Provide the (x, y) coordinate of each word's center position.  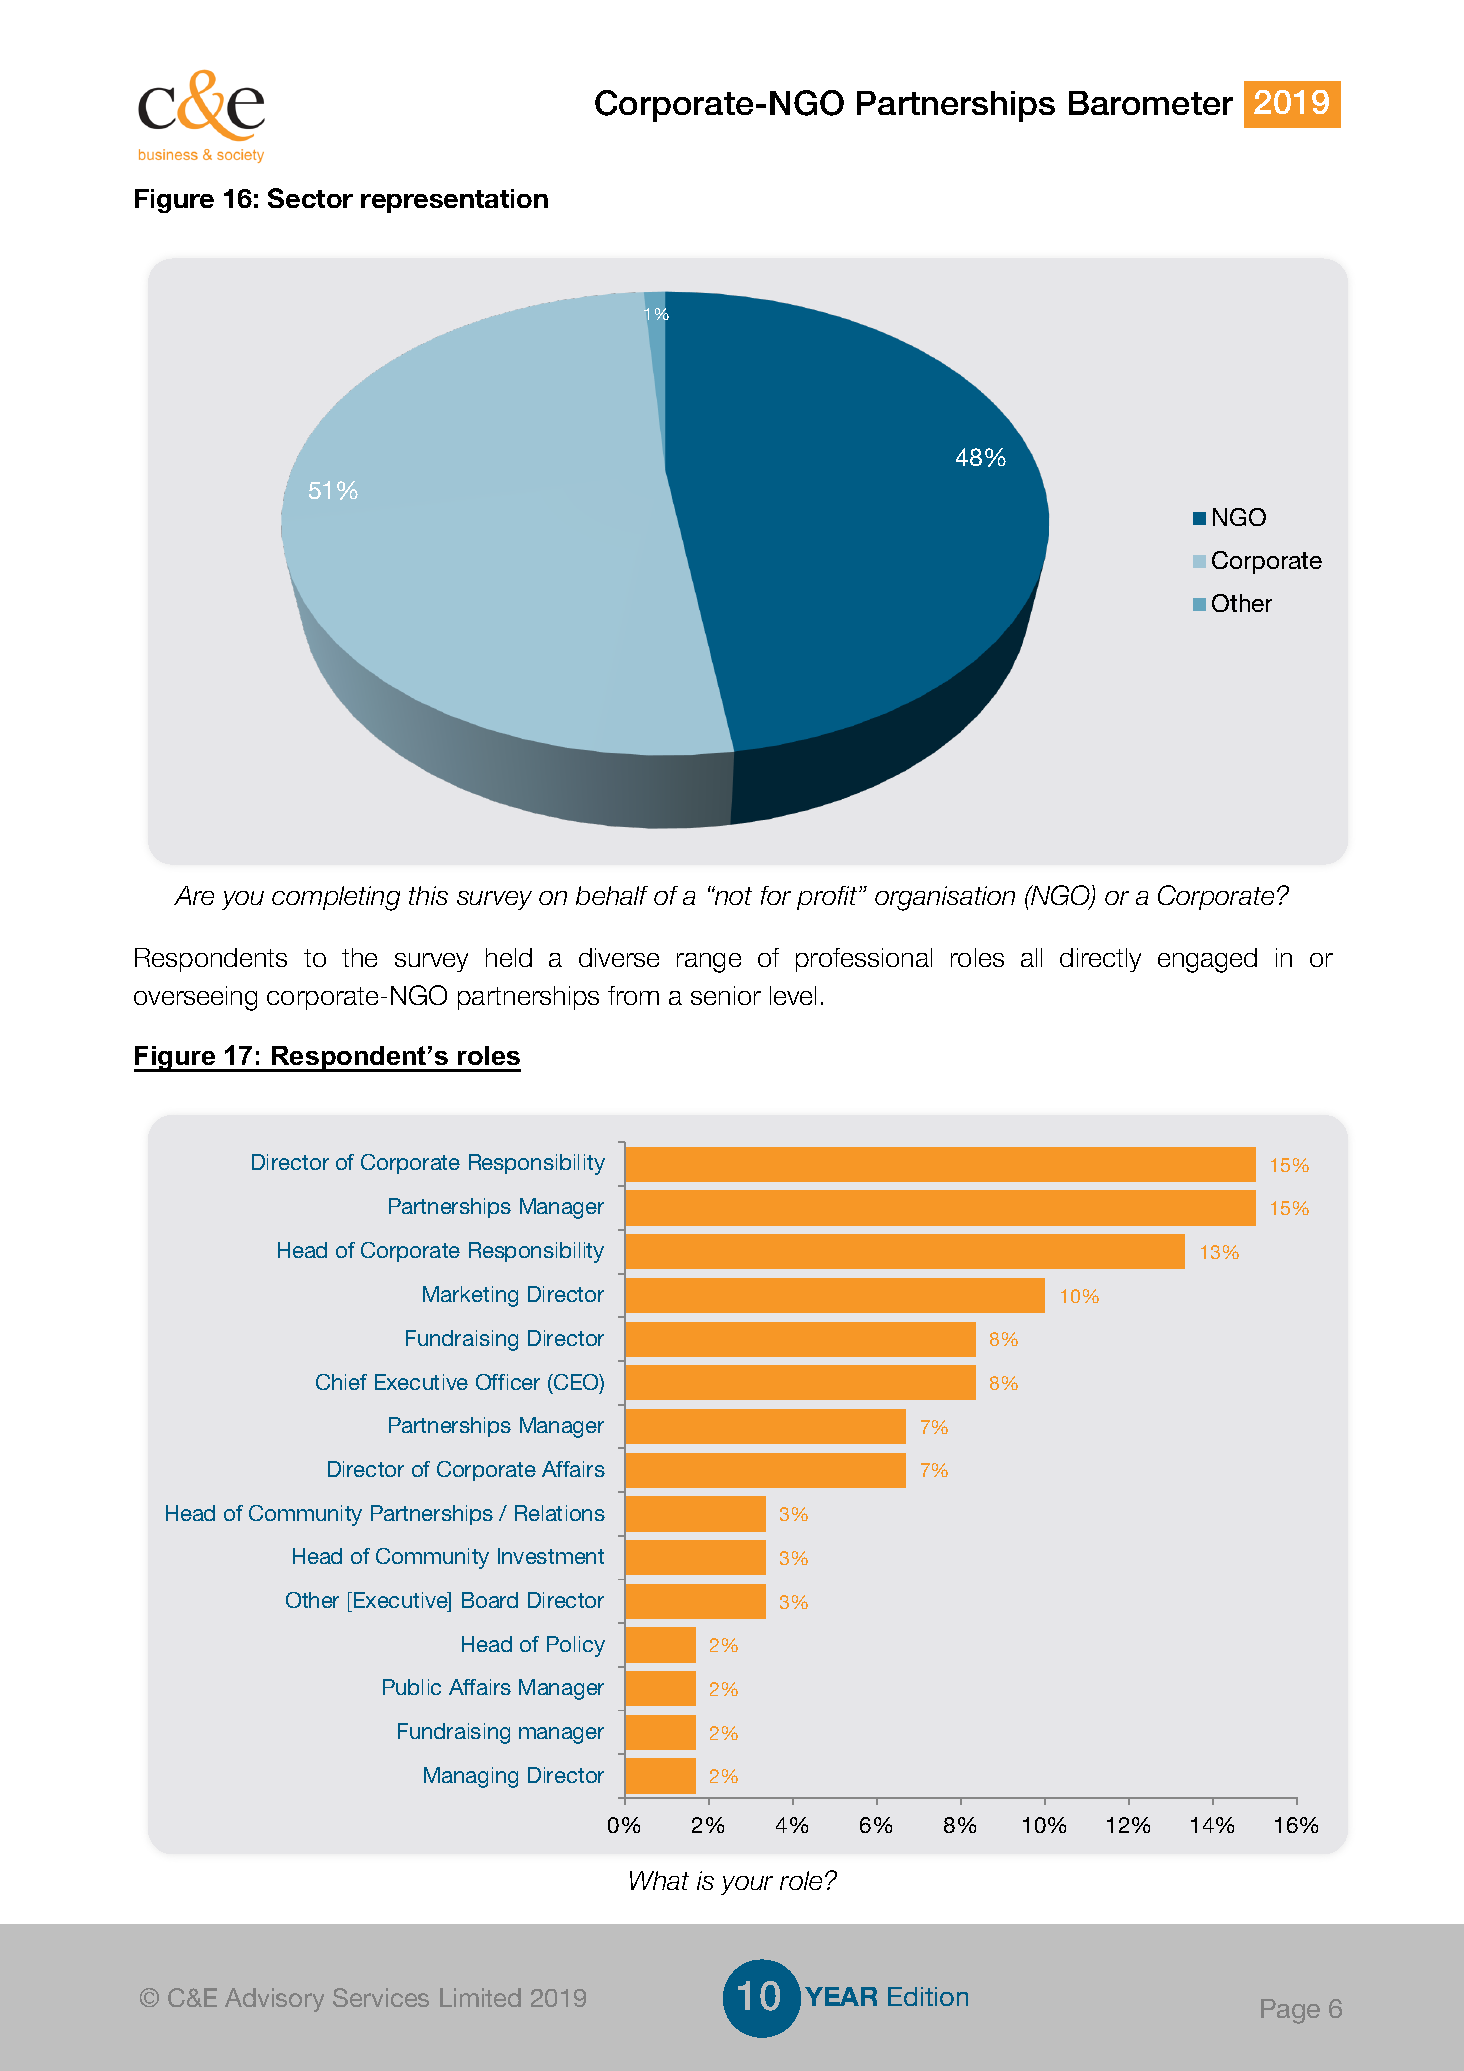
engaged (1207, 960)
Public (412, 1687)
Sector (310, 198)
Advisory (274, 2000)
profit (828, 898)
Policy (576, 1646)
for (776, 895)
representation (454, 201)
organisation (945, 898)
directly (1100, 960)
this (428, 895)
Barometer (1151, 103)
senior (726, 995)
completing (336, 898)
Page (1290, 2011)
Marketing (470, 1296)
